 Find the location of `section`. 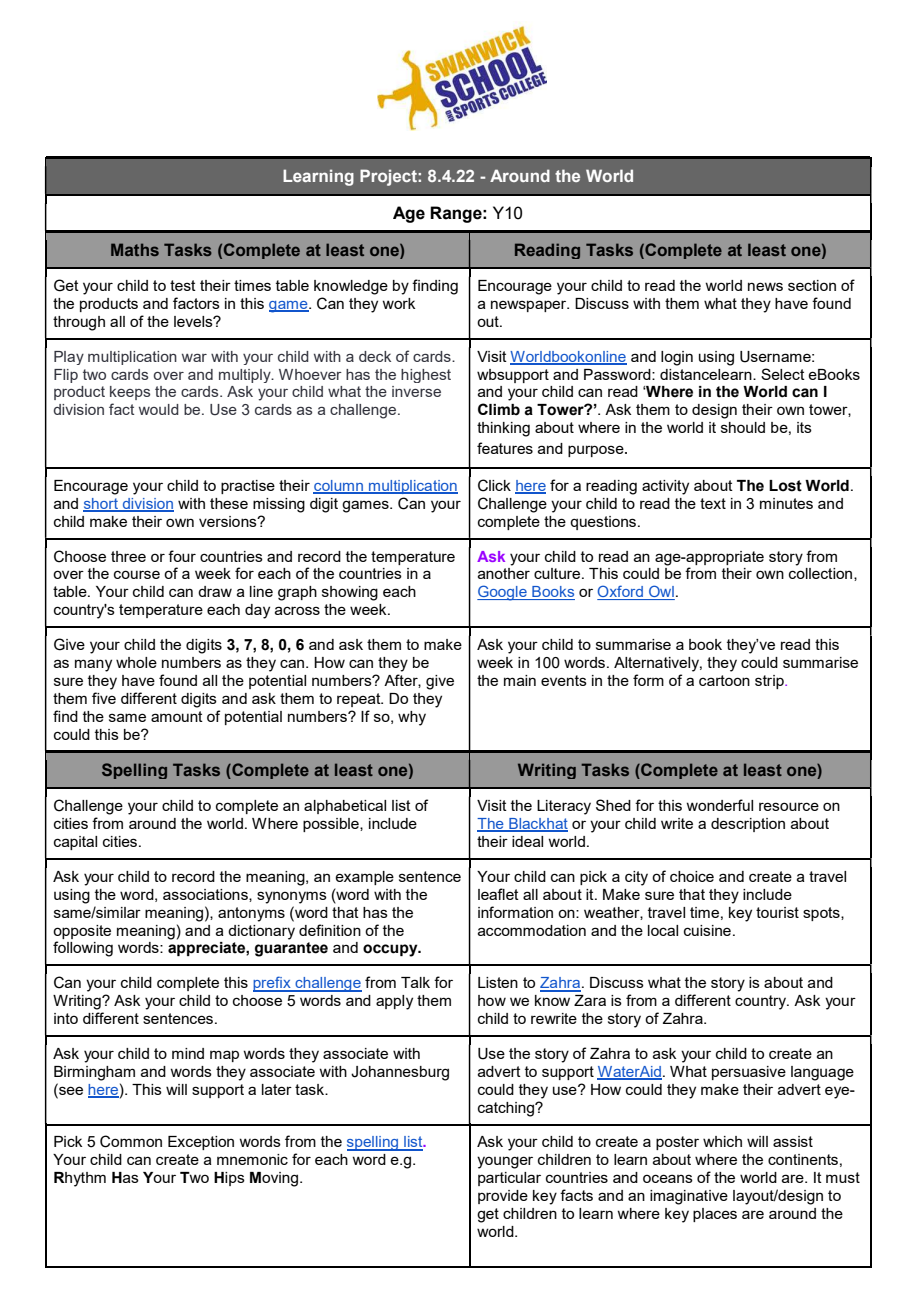

section is located at coordinates (812, 285).
